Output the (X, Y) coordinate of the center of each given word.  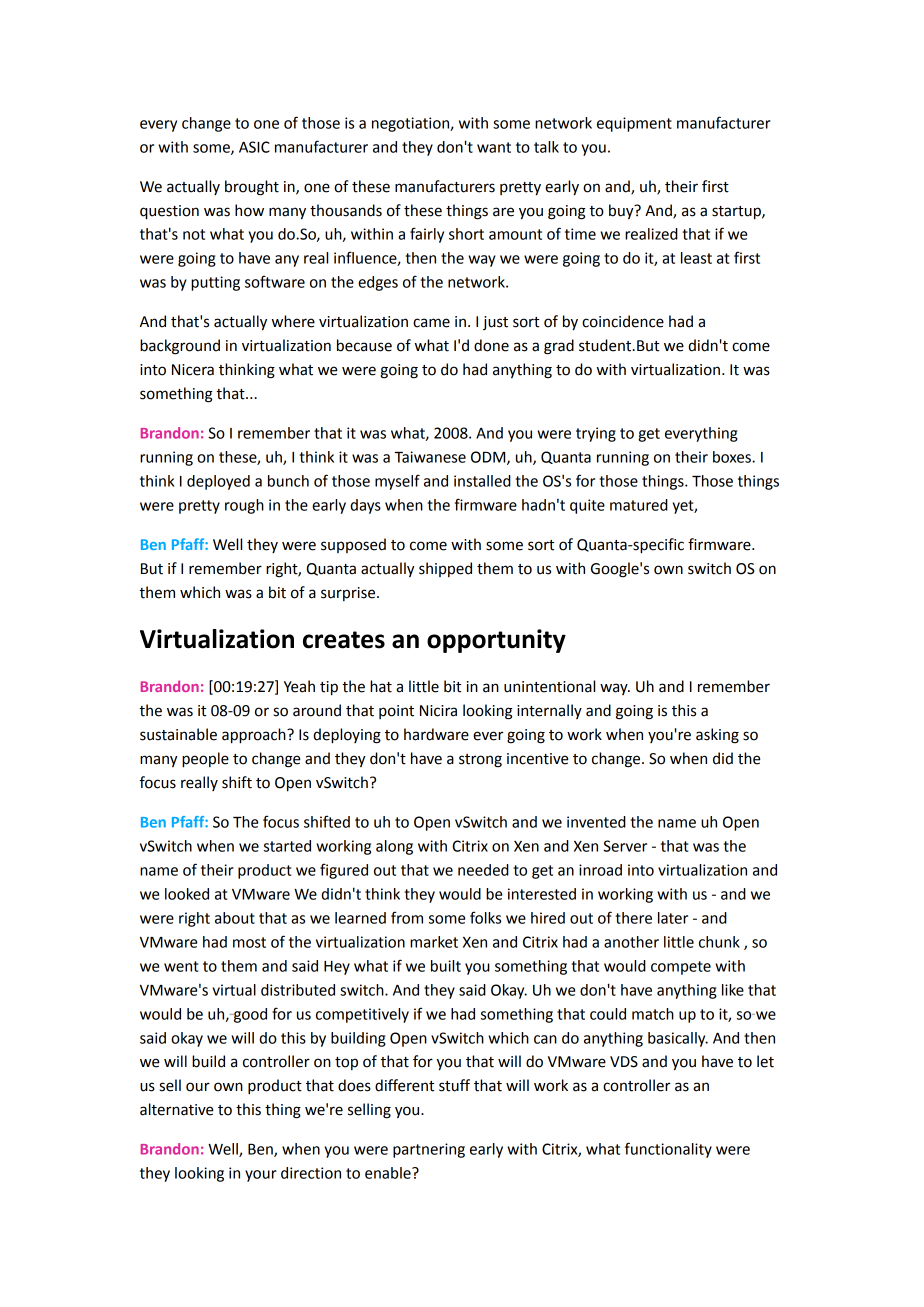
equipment (634, 124)
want (494, 147)
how (249, 210)
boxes (733, 457)
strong (480, 761)
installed (482, 481)
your (261, 1176)
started (287, 846)
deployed (218, 482)
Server (625, 846)
